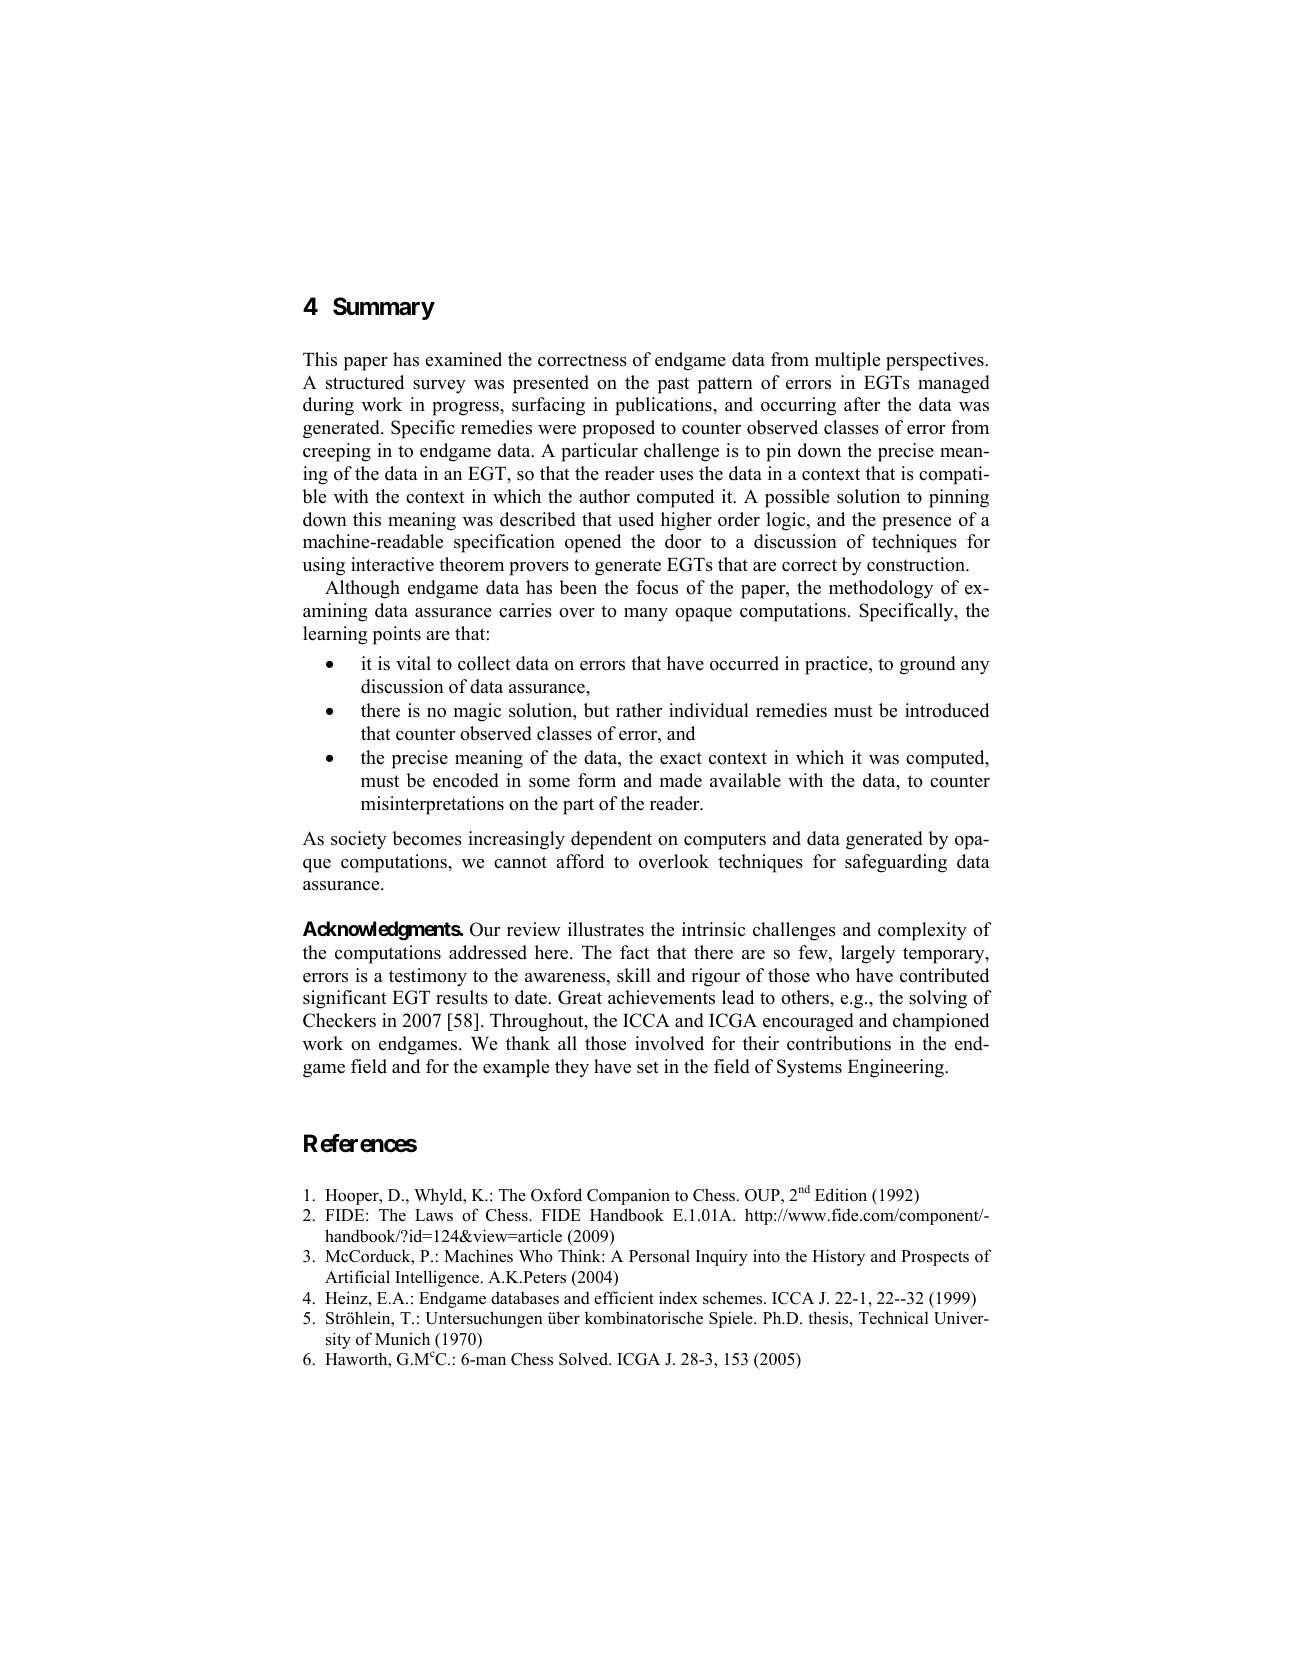  Describe the element at coordinates (847, 361) in the image. I see `multiple` at that location.
